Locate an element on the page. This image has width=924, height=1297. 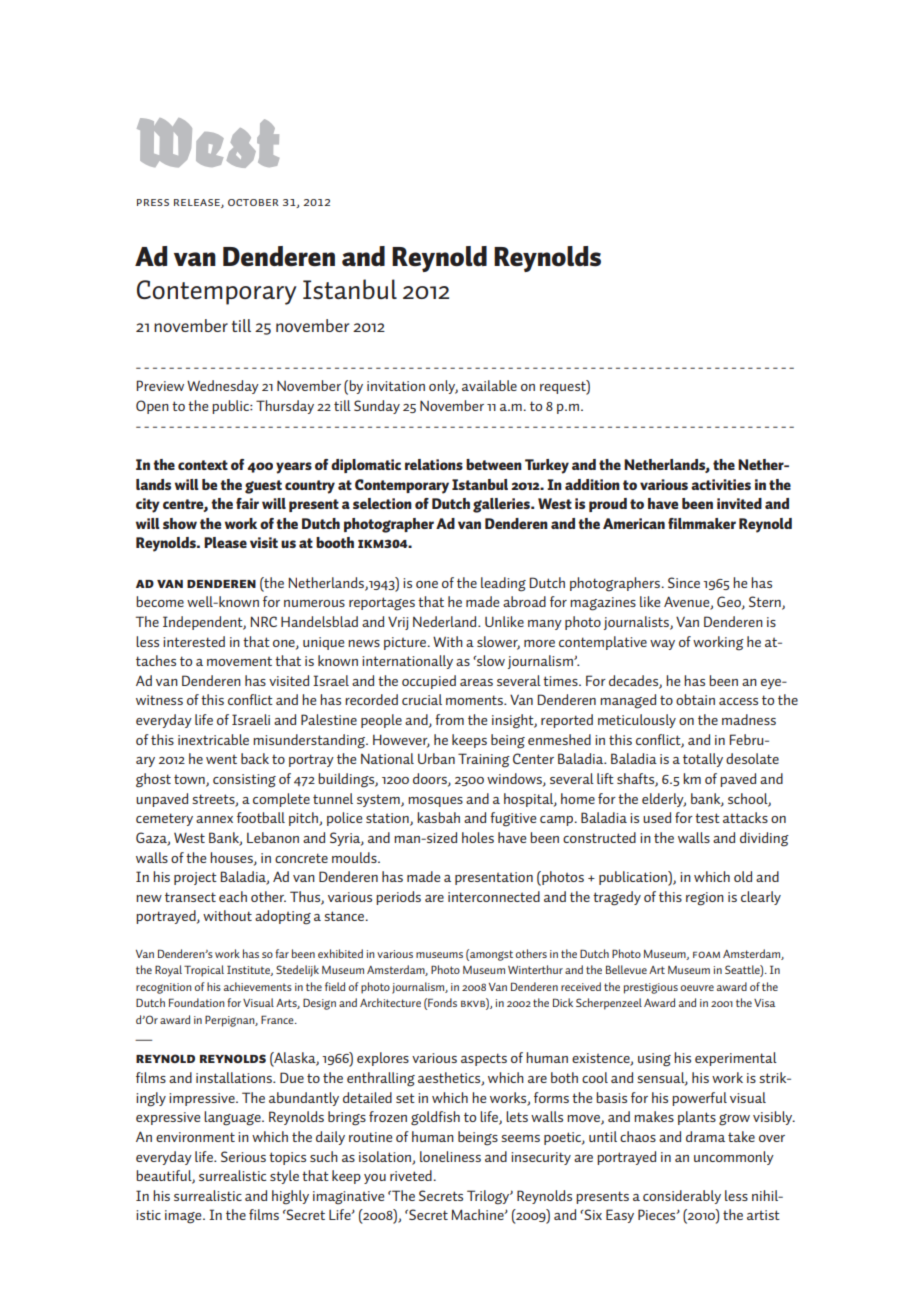
considerably is located at coordinates (682, 1197).
